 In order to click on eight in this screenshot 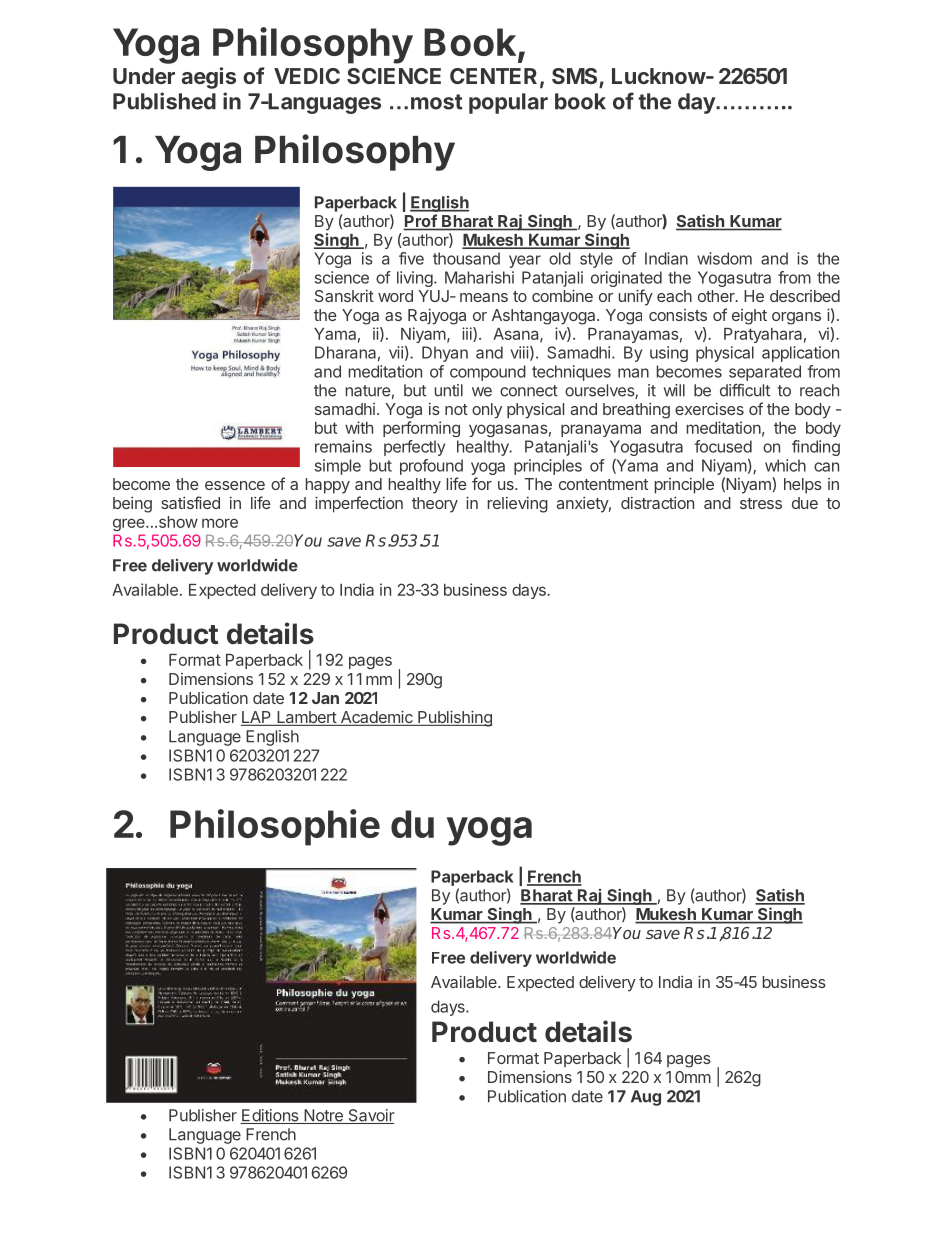, I will do `click(749, 317)`.
